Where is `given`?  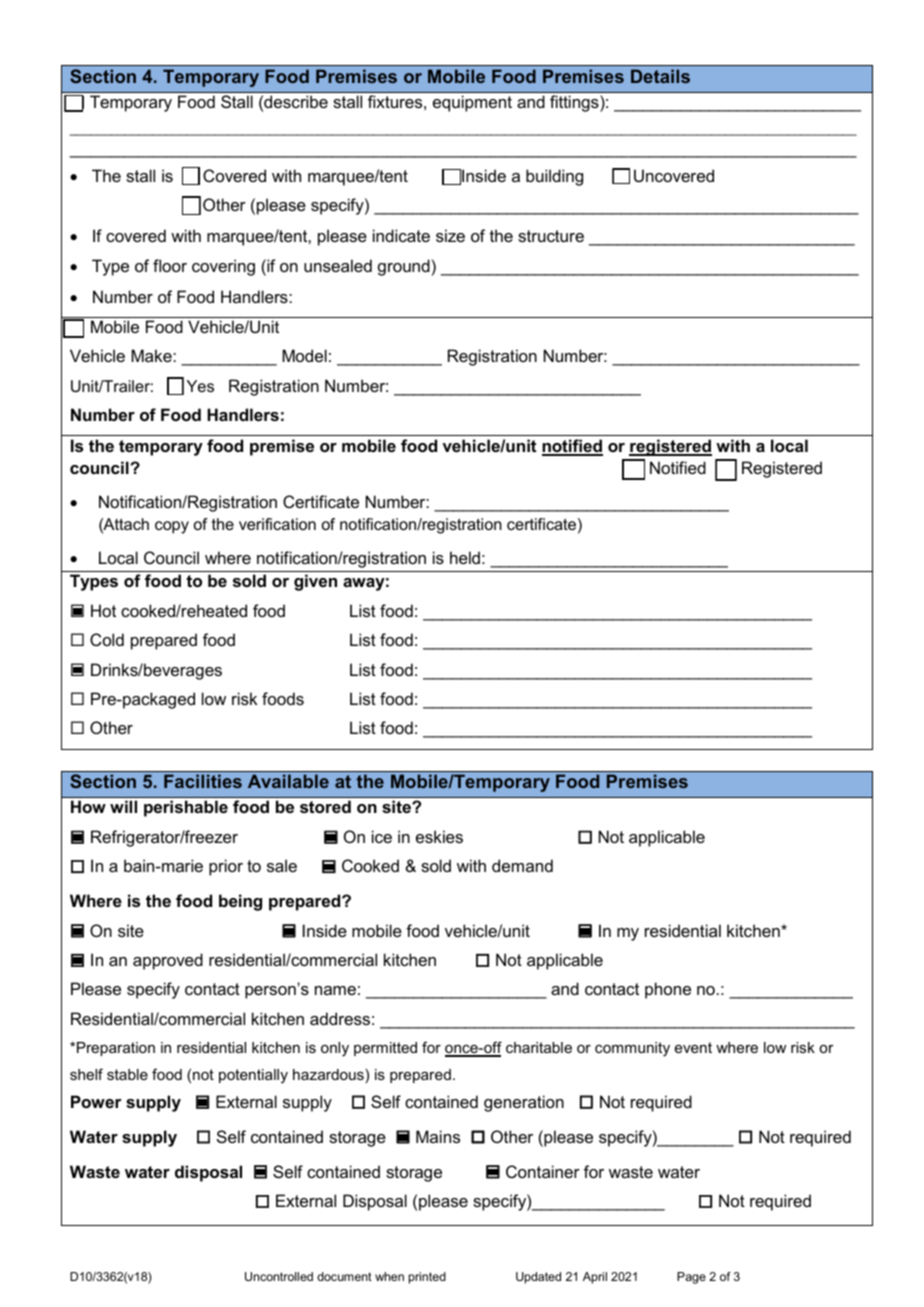
given is located at coordinates (315, 582).
